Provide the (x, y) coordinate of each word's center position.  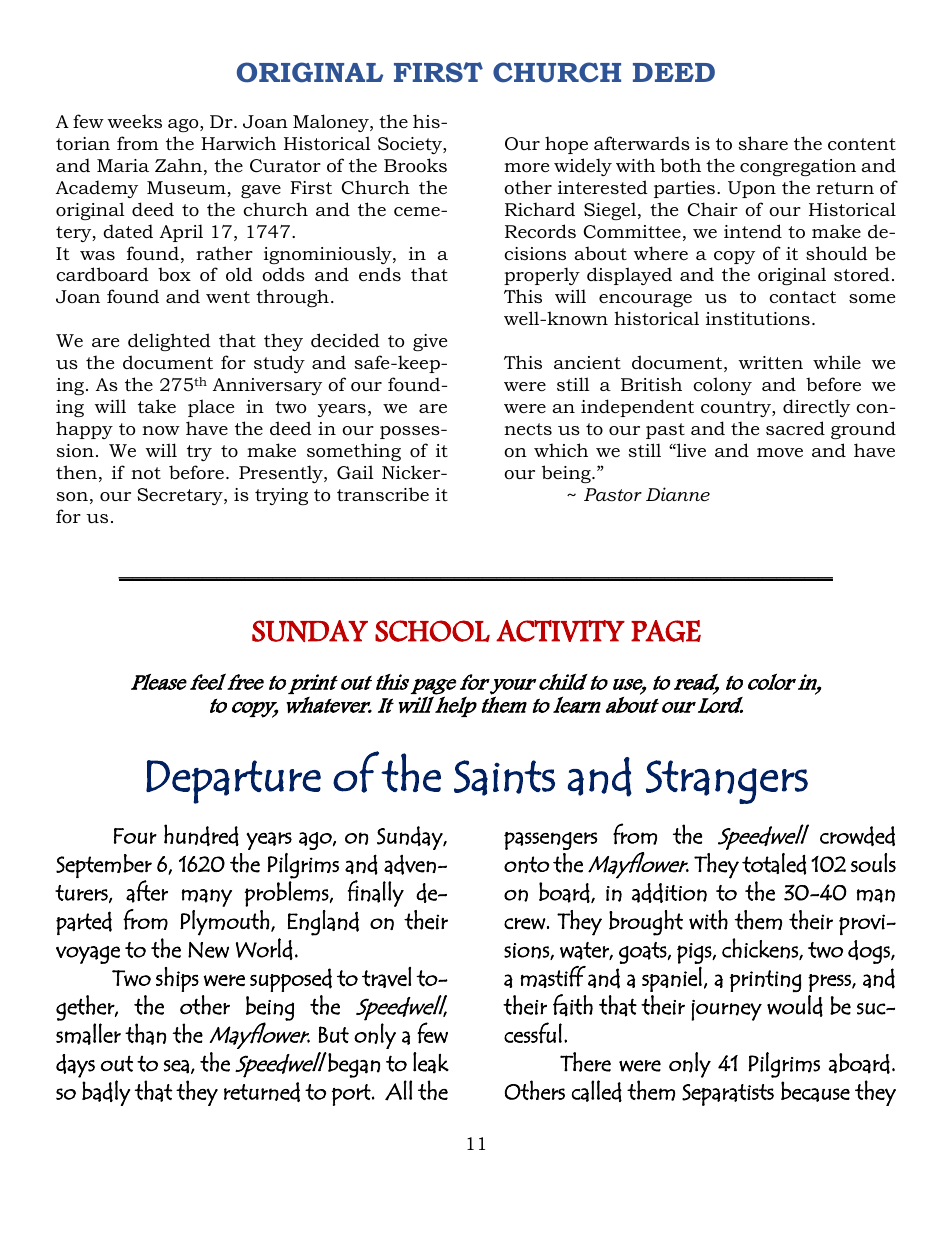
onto (526, 864)
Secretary (181, 496)
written (770, 362)
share (763, 143)
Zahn (178, 165)
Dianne (678, 494)
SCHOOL (432, 631)
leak (431, 1062)
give (430, 342)
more (526, 168)
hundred (201, 835)
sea (176, 1067)
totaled (774, 864)
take (157, 406)
